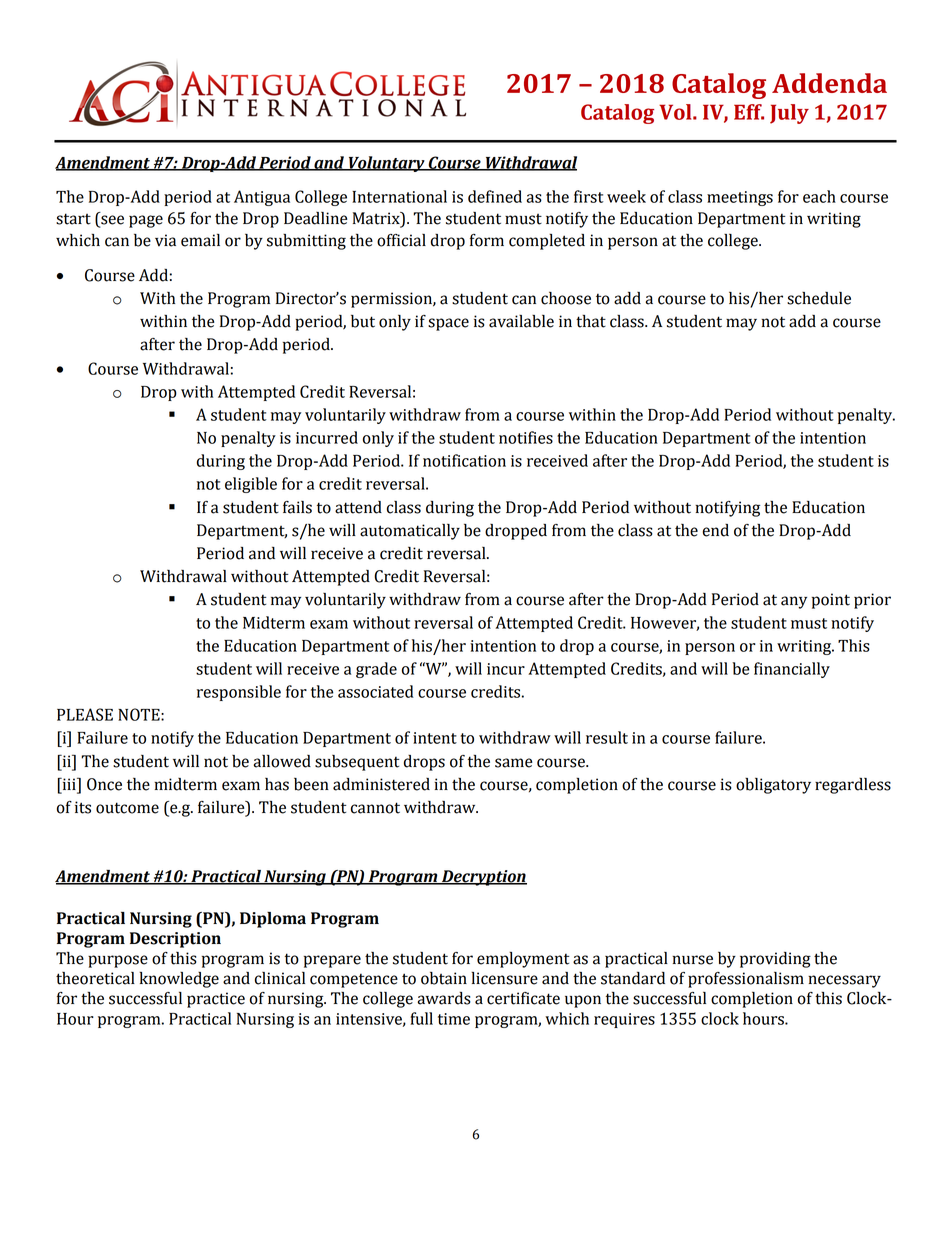  I want to click on July, so click(789, 114).
